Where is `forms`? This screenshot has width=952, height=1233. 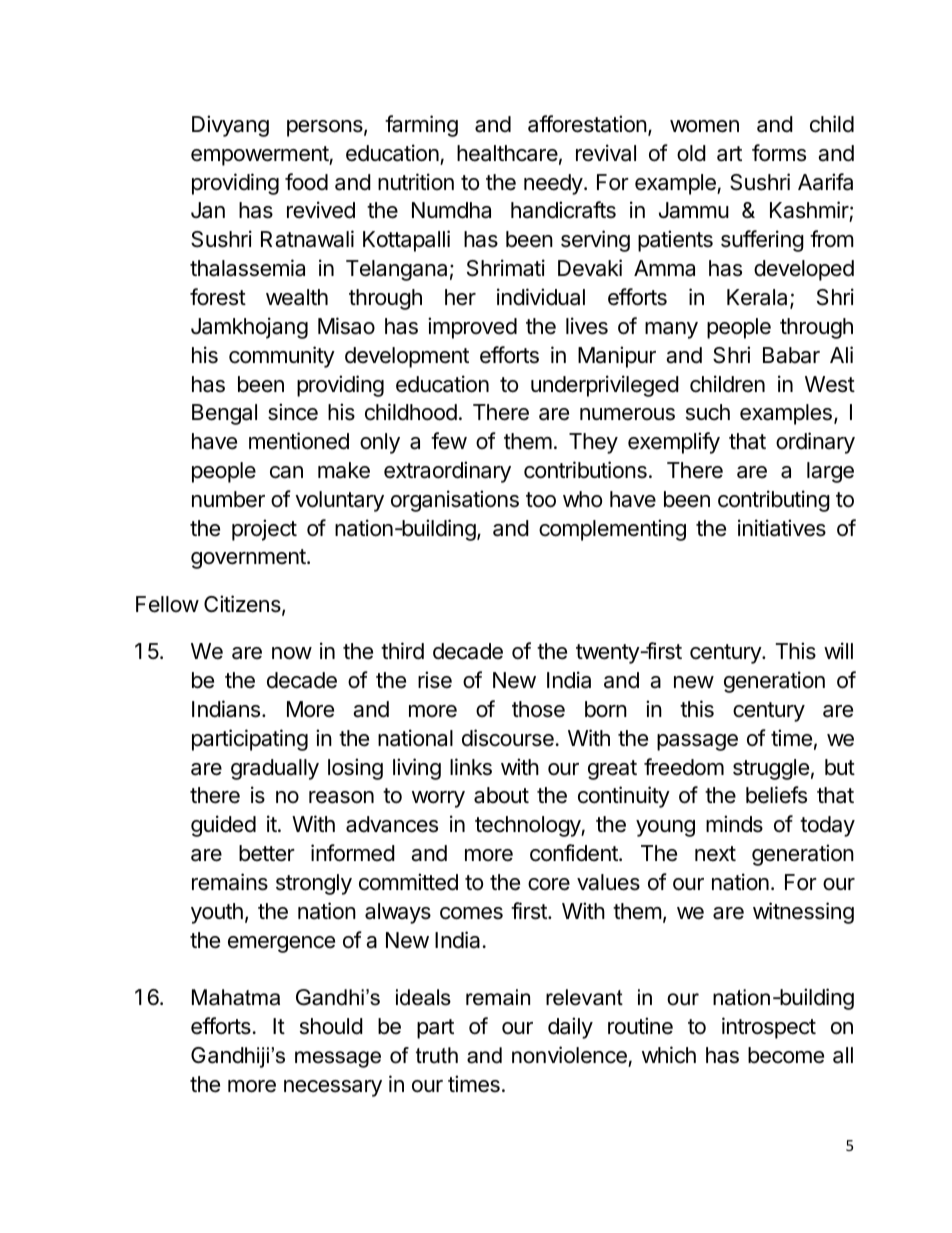
forms is located at coordinates (779, 153).
